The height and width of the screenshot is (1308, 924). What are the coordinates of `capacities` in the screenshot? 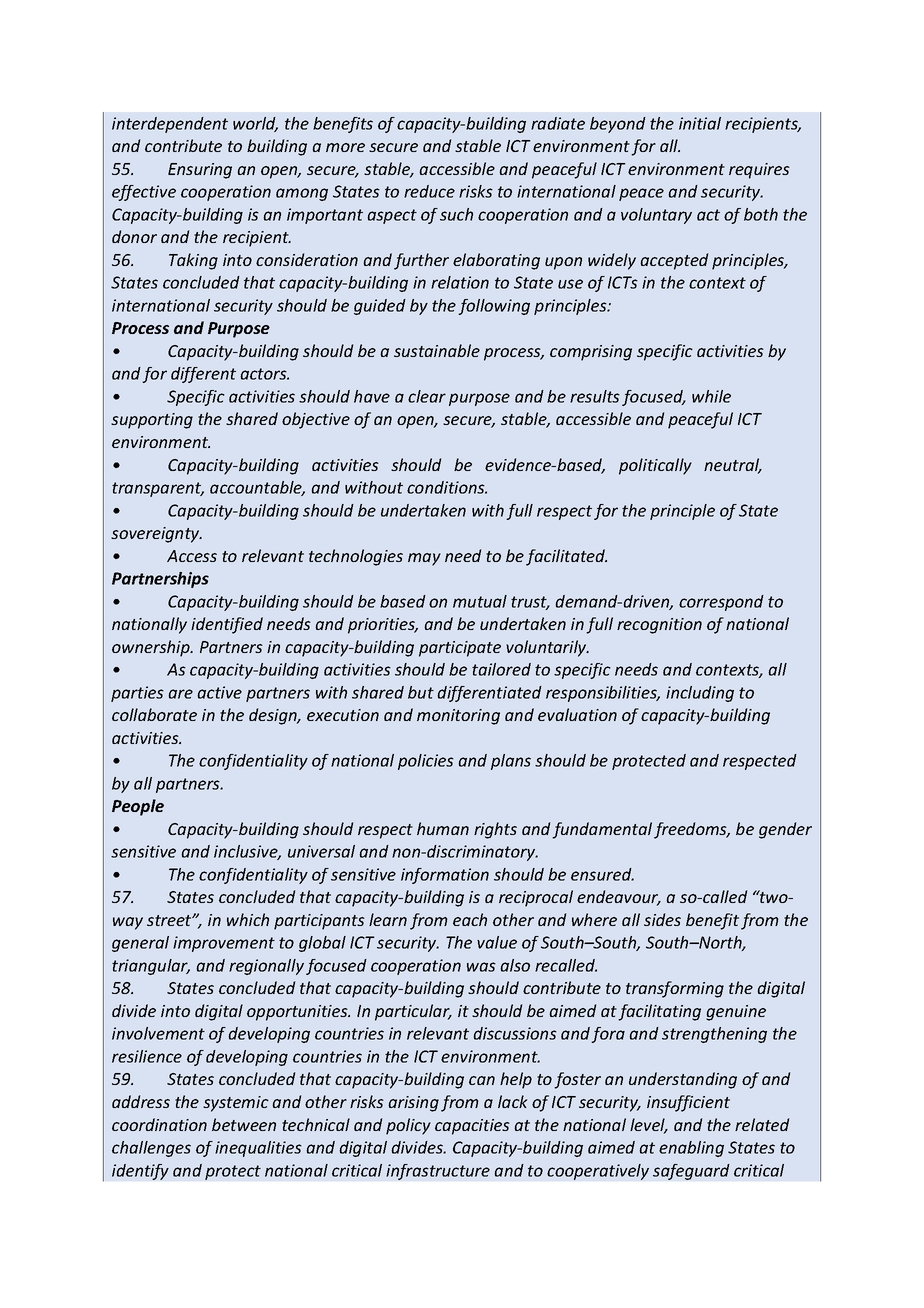 It's located at (472, 1127).
